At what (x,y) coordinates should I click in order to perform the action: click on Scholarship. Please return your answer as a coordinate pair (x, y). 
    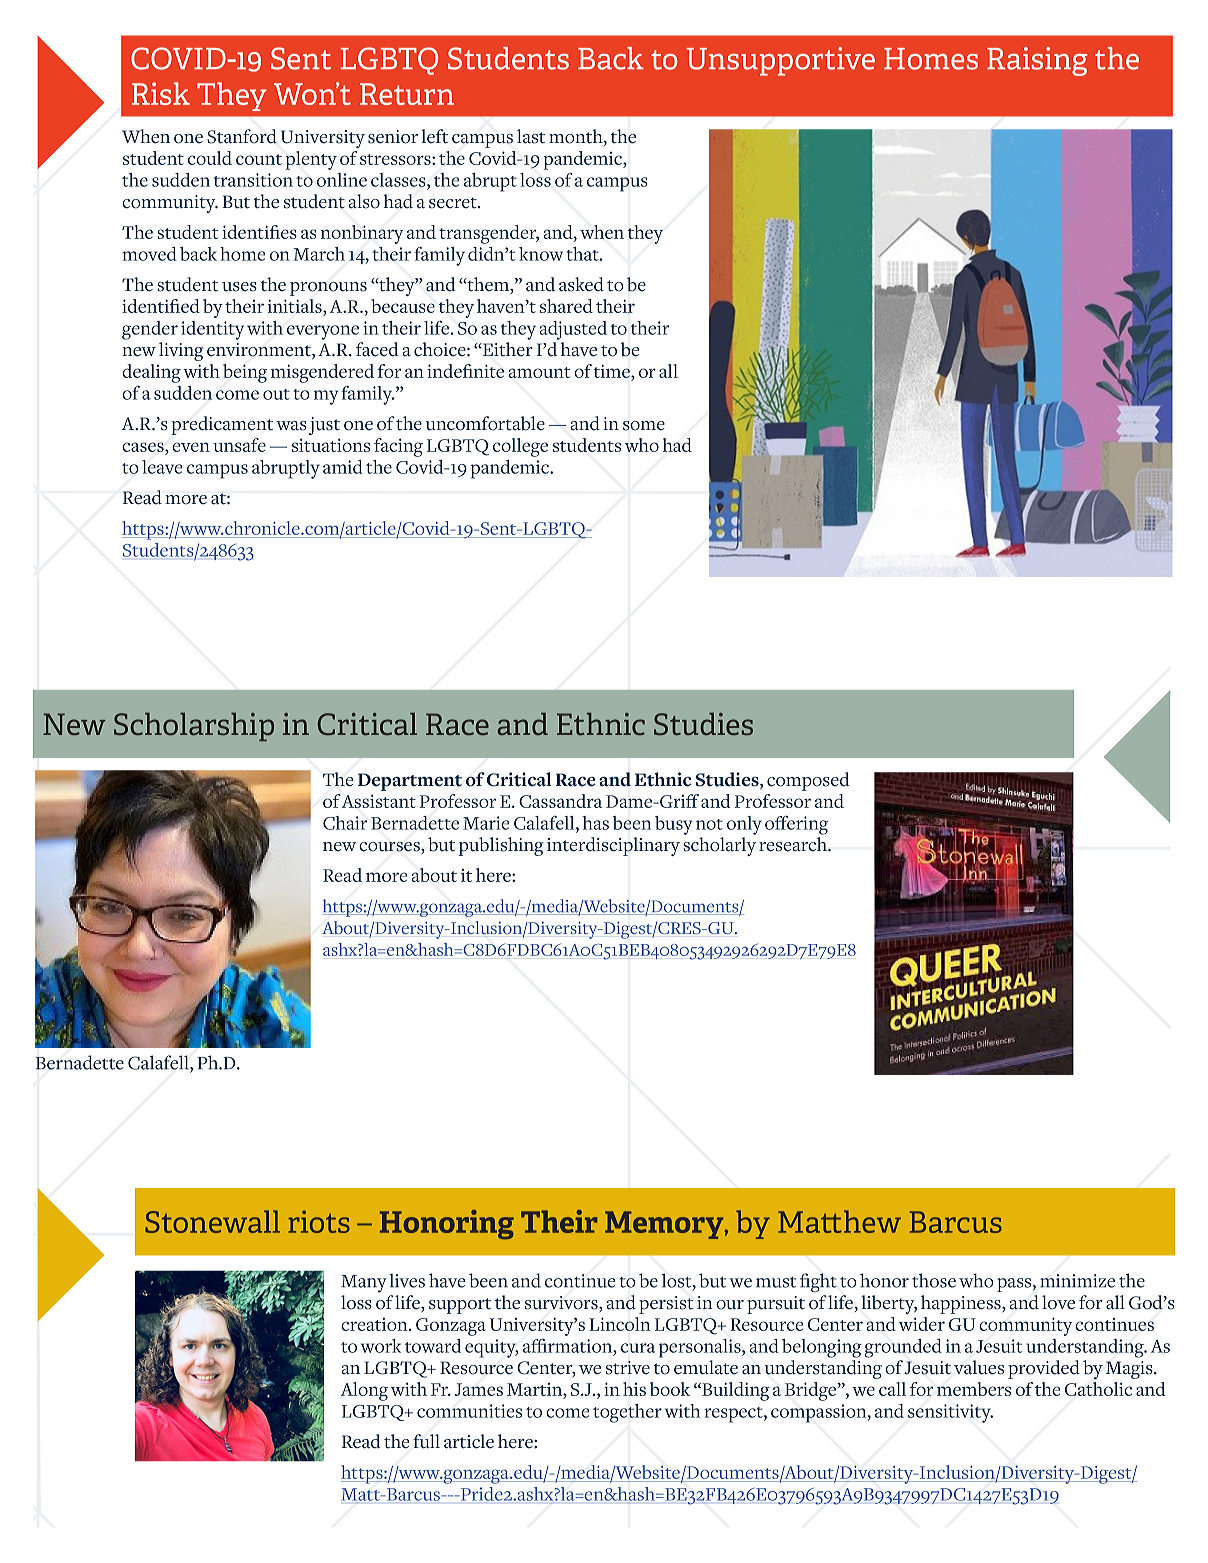
    Looking at the image, I should click on (194, 727).
